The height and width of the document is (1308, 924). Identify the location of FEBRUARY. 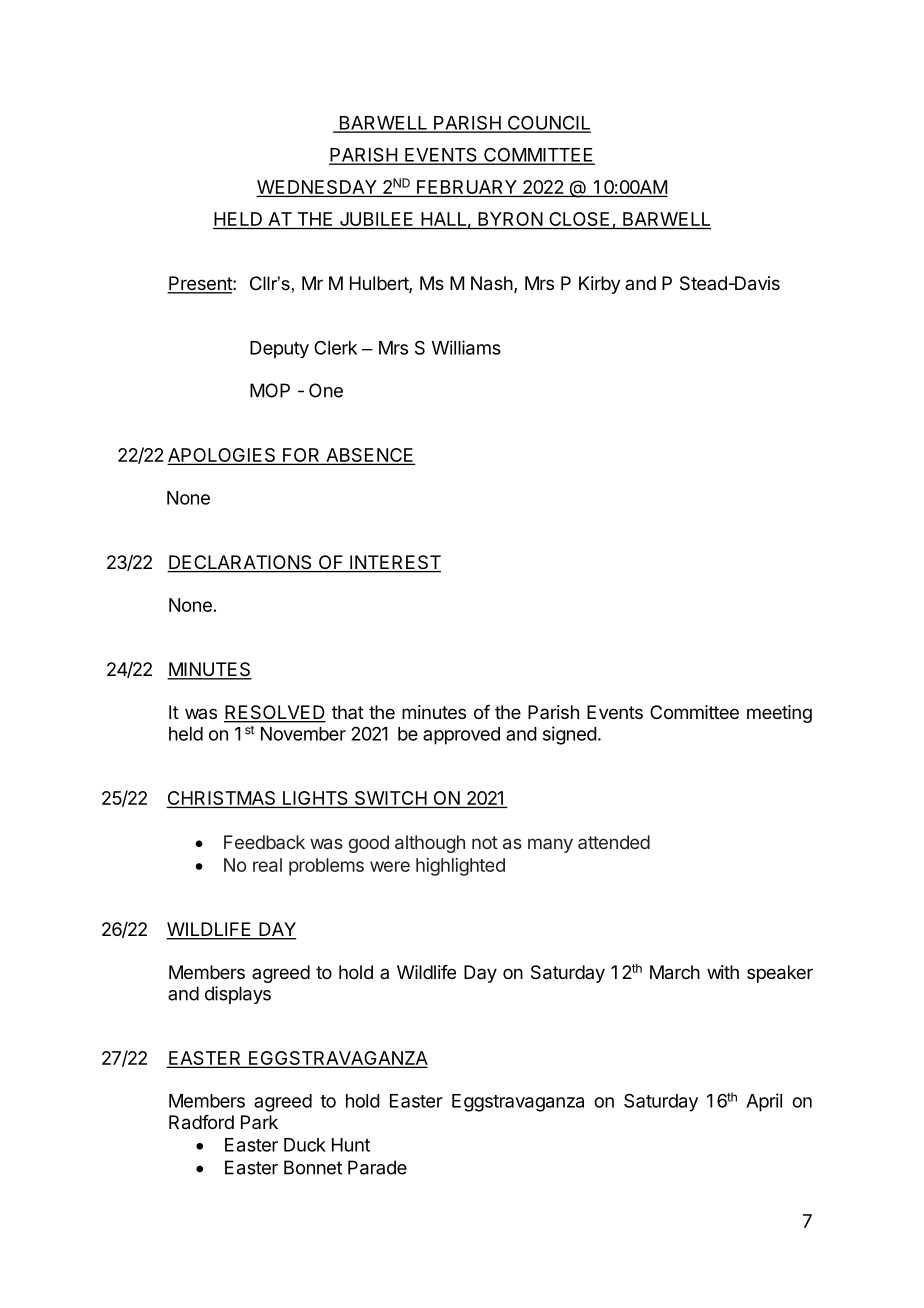
(467, 188).
